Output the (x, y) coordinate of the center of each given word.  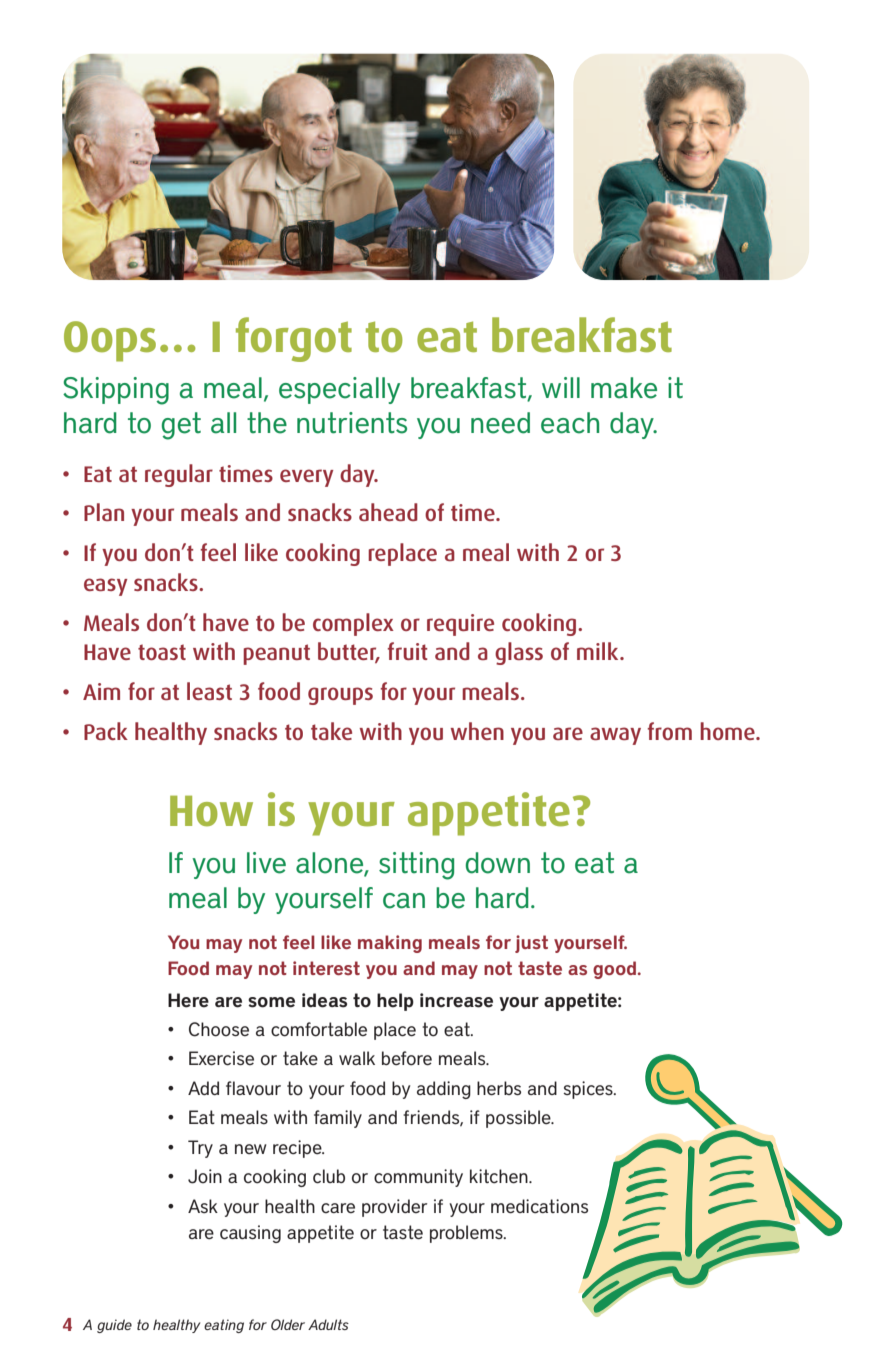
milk (599, 651)
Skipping (116, 391)
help (395, 1002)
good (616, 970)
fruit (408, 651)
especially (339, 390)
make (624, 388)
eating (224, 1326)
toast (162, 652)
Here (188, 1000)
